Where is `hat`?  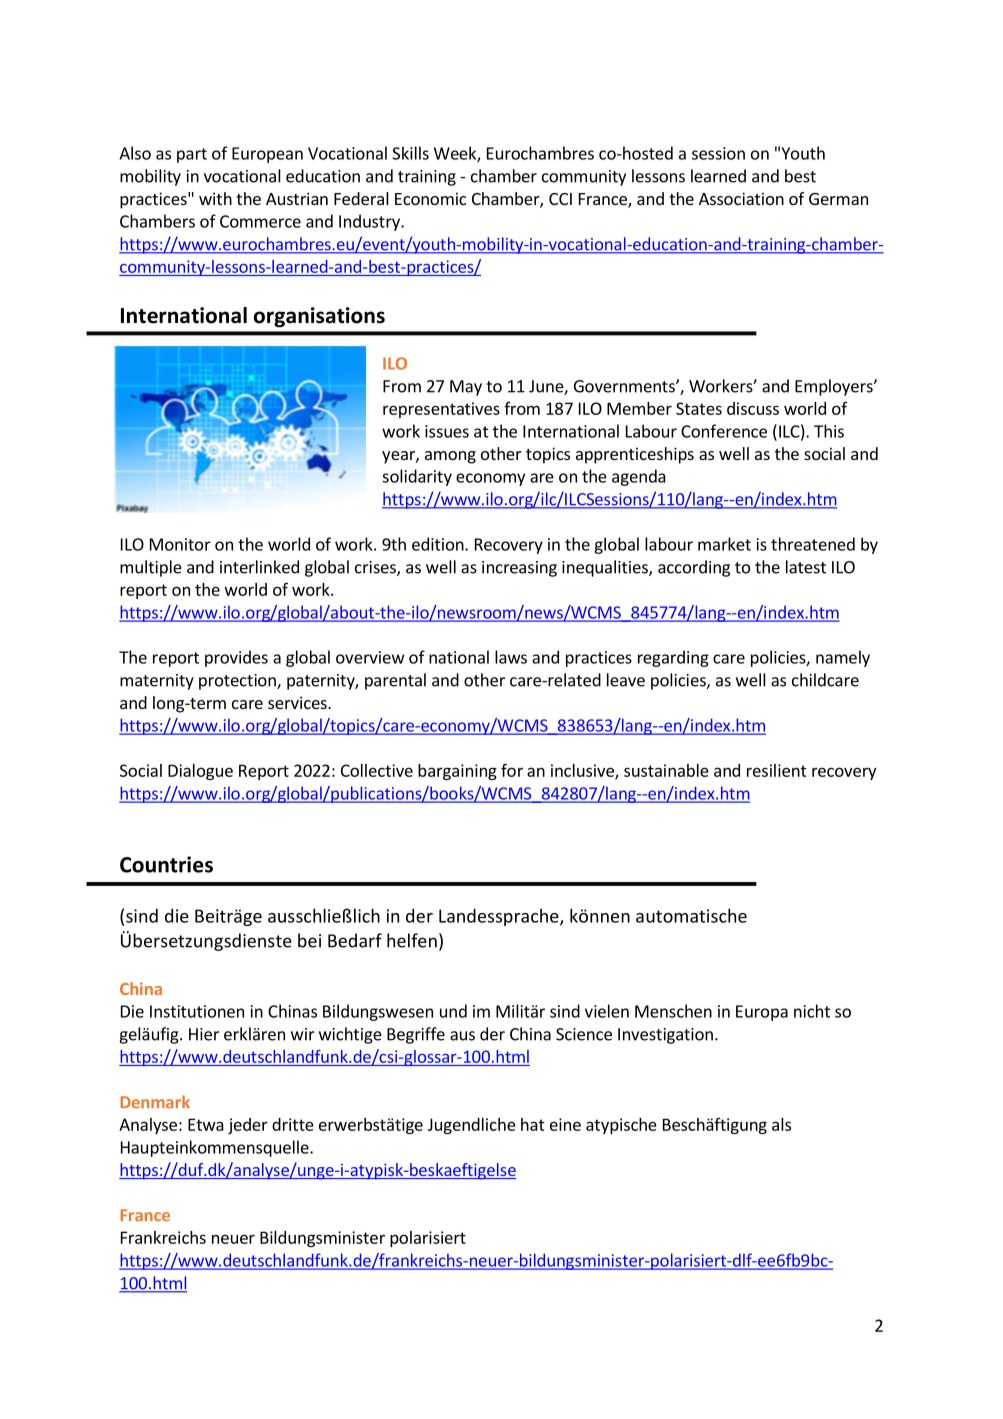
hat is located at coordinates (533, 1124).
